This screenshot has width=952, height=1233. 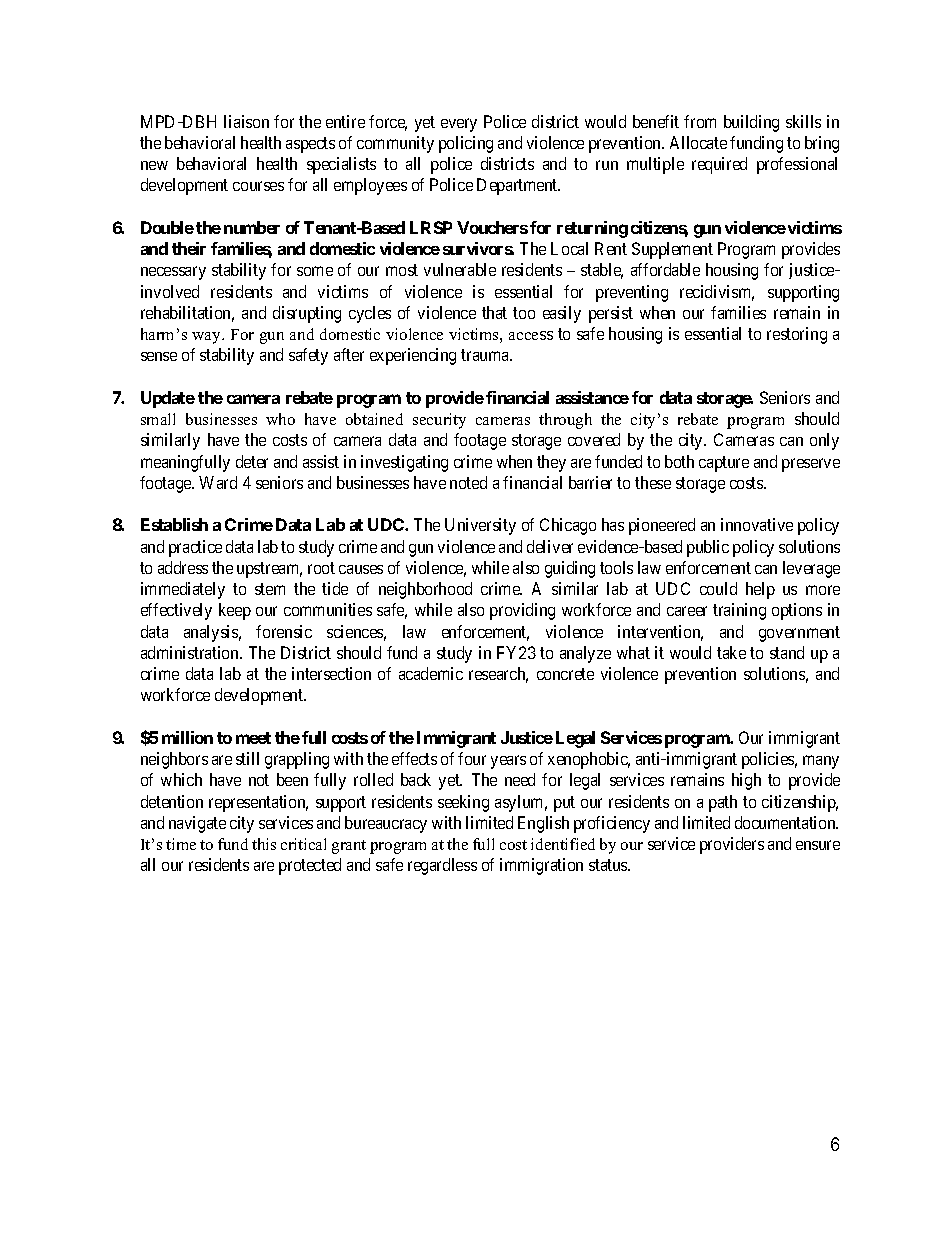 What do you see at coordinates (786, 822) in the screenshot?
I see `documentation` at bounding box center [786, 822].
